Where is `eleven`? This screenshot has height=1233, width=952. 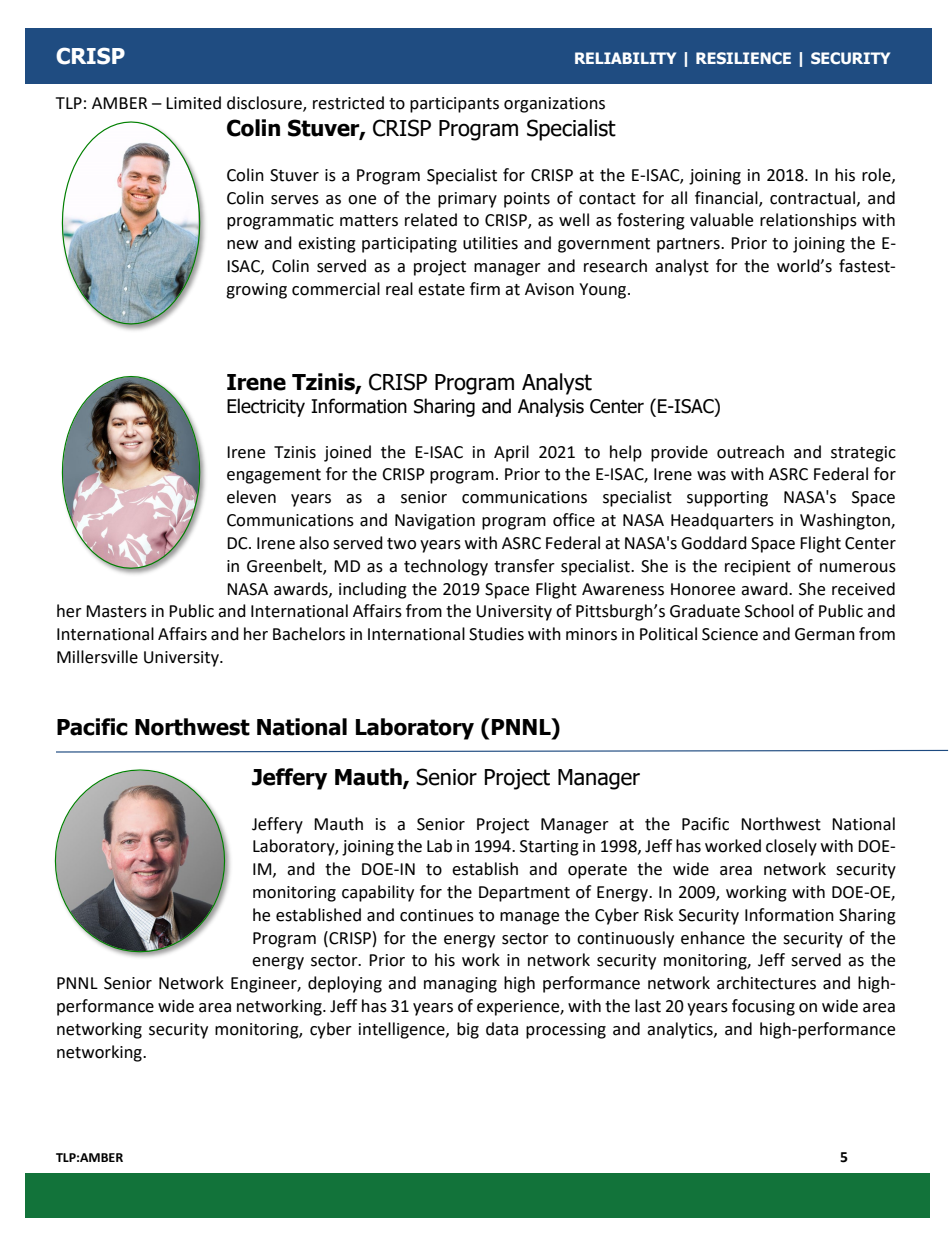
eleven is located at coordinates (251, 497).
